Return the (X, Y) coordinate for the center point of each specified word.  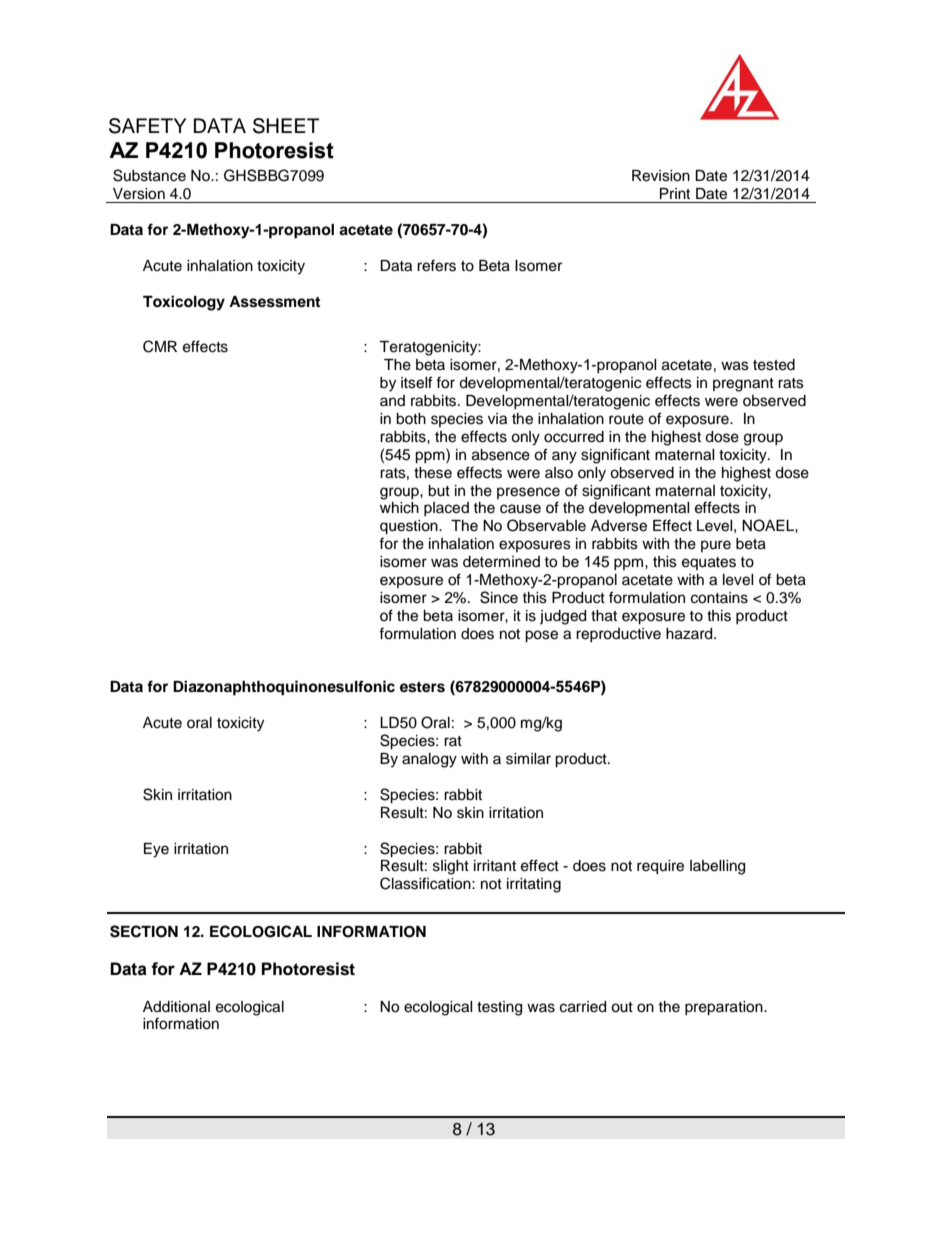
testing (499, 1008)
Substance (149, 175)
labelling (717, 867)
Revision (661, 176)
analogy (429, 760)
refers (436, 265)
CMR (160, 346)
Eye (156, 850)
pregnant (743, 385)
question (410, 527)
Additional (176, 1007)
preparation (725, 1008)
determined (501, 562)
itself (416, 382)
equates (709, 563)
